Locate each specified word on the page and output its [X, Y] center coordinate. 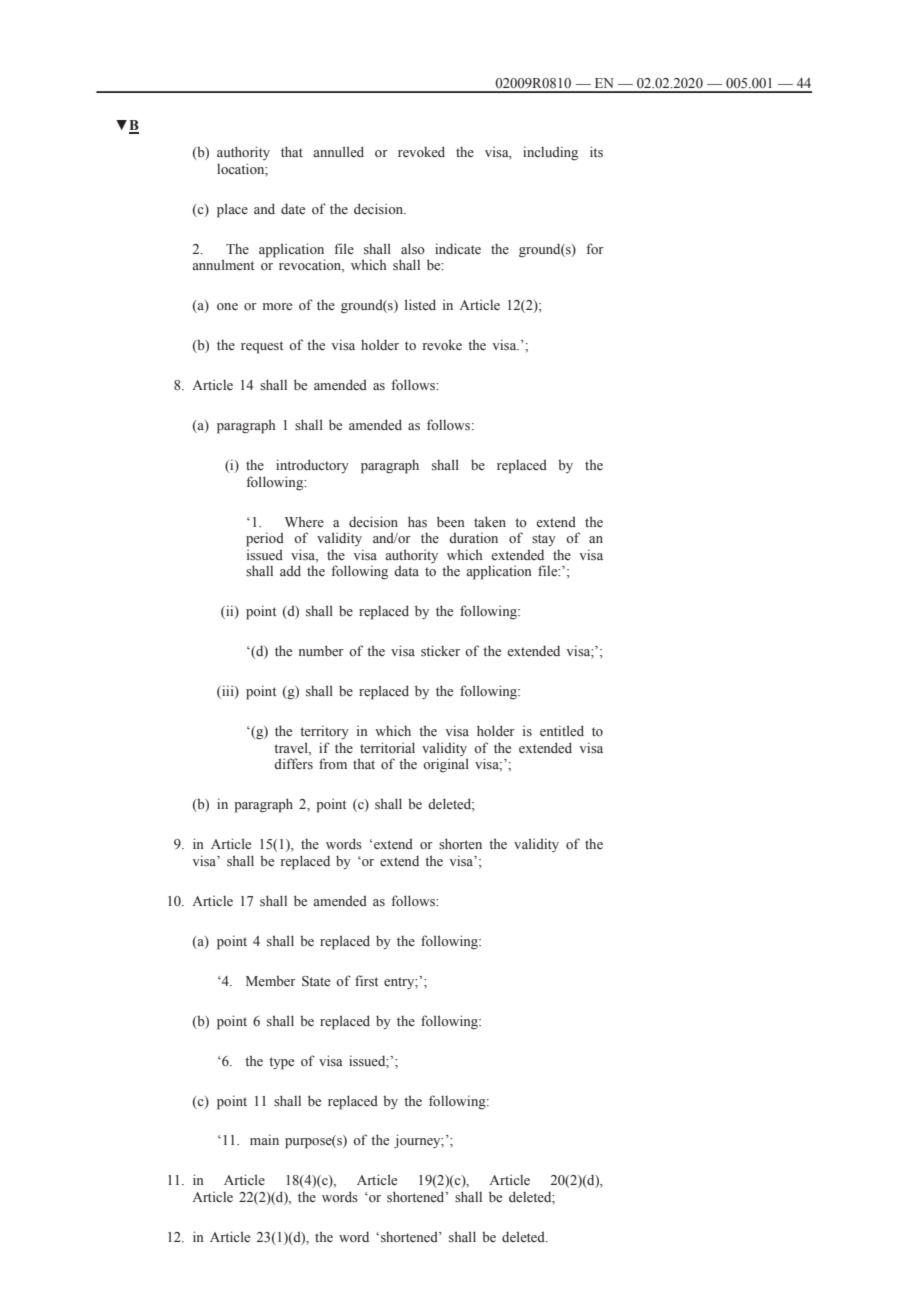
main [264, 1139]
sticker [440, 651]
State [316, 981]
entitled [562, 731]
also [413, 249]
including [550, 153]
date [293, 209]
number [321, 651]
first [366, 981]
